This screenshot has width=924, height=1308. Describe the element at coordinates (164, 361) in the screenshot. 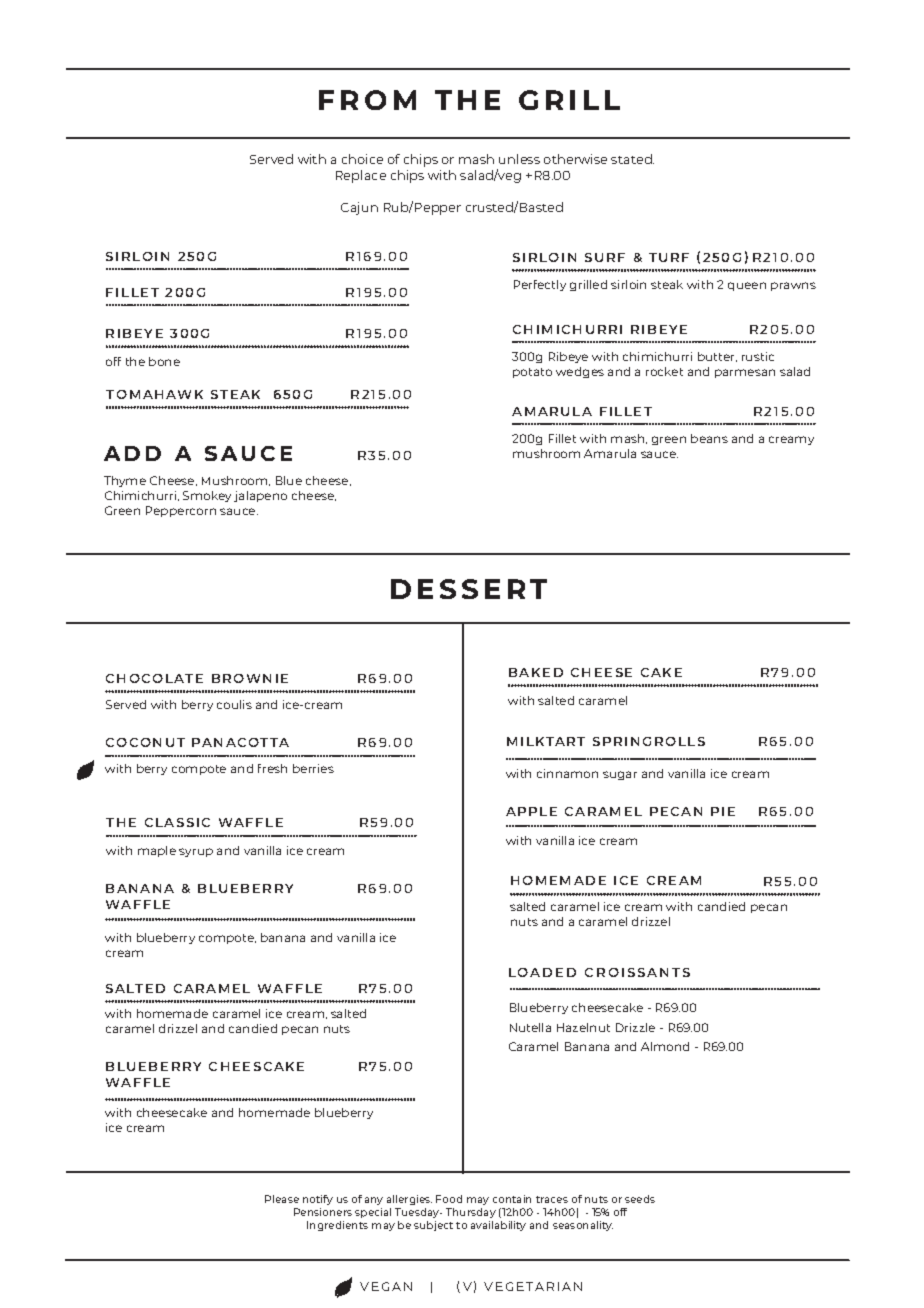

I see `bone` at that location.
